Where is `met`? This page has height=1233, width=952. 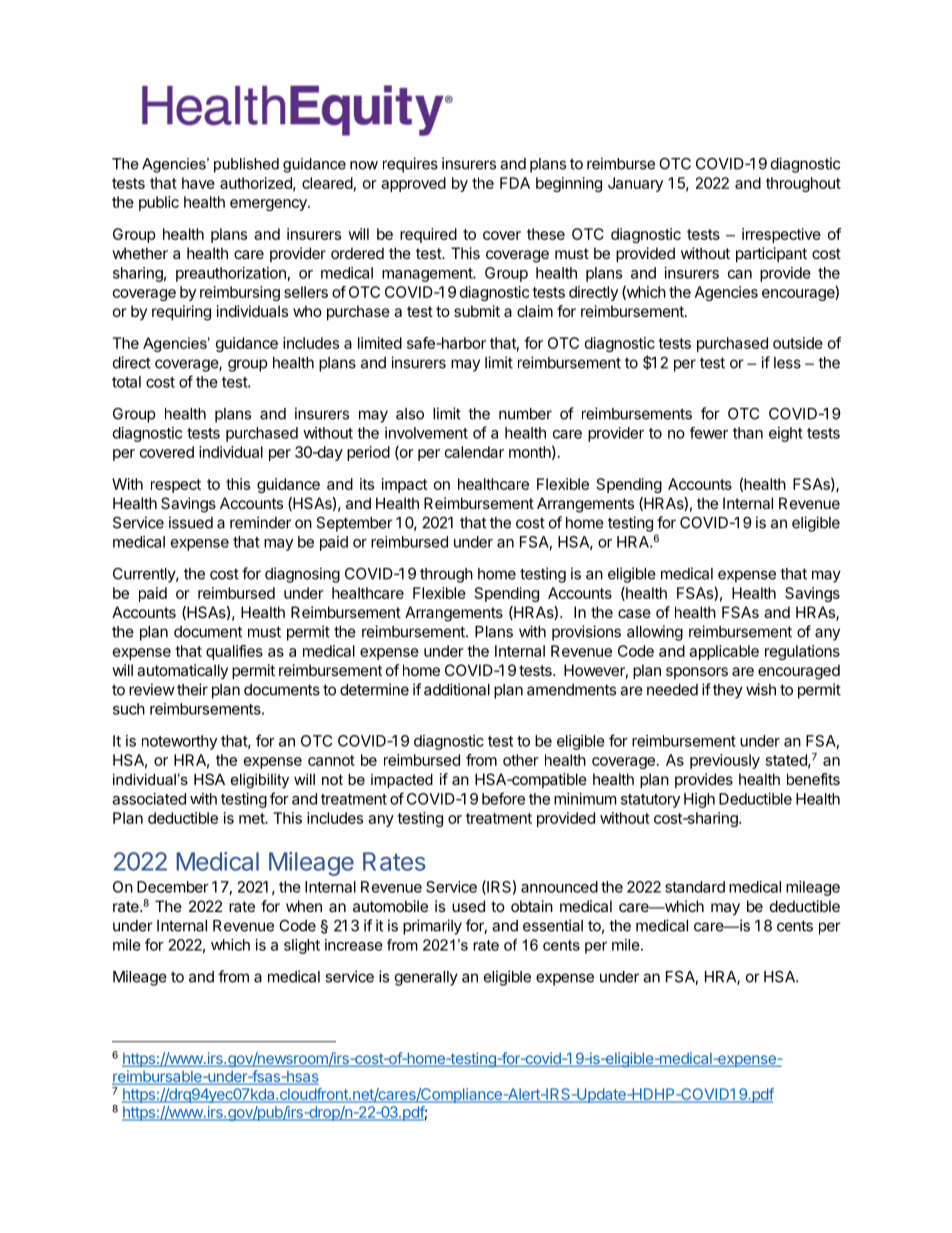 met is located at coordinates (252, 818).
